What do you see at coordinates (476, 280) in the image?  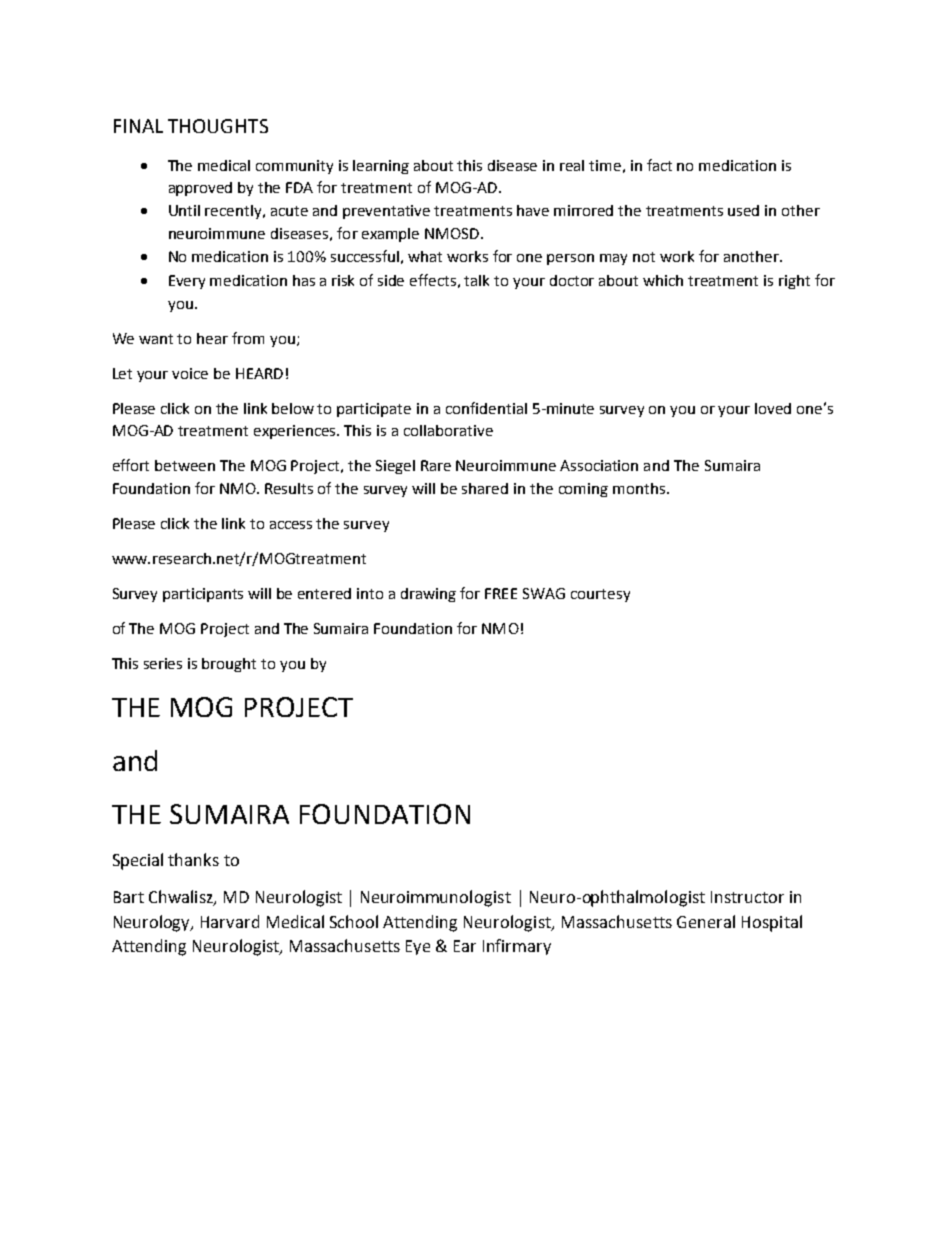 I see `talk` at bounding box center [476, 280].
